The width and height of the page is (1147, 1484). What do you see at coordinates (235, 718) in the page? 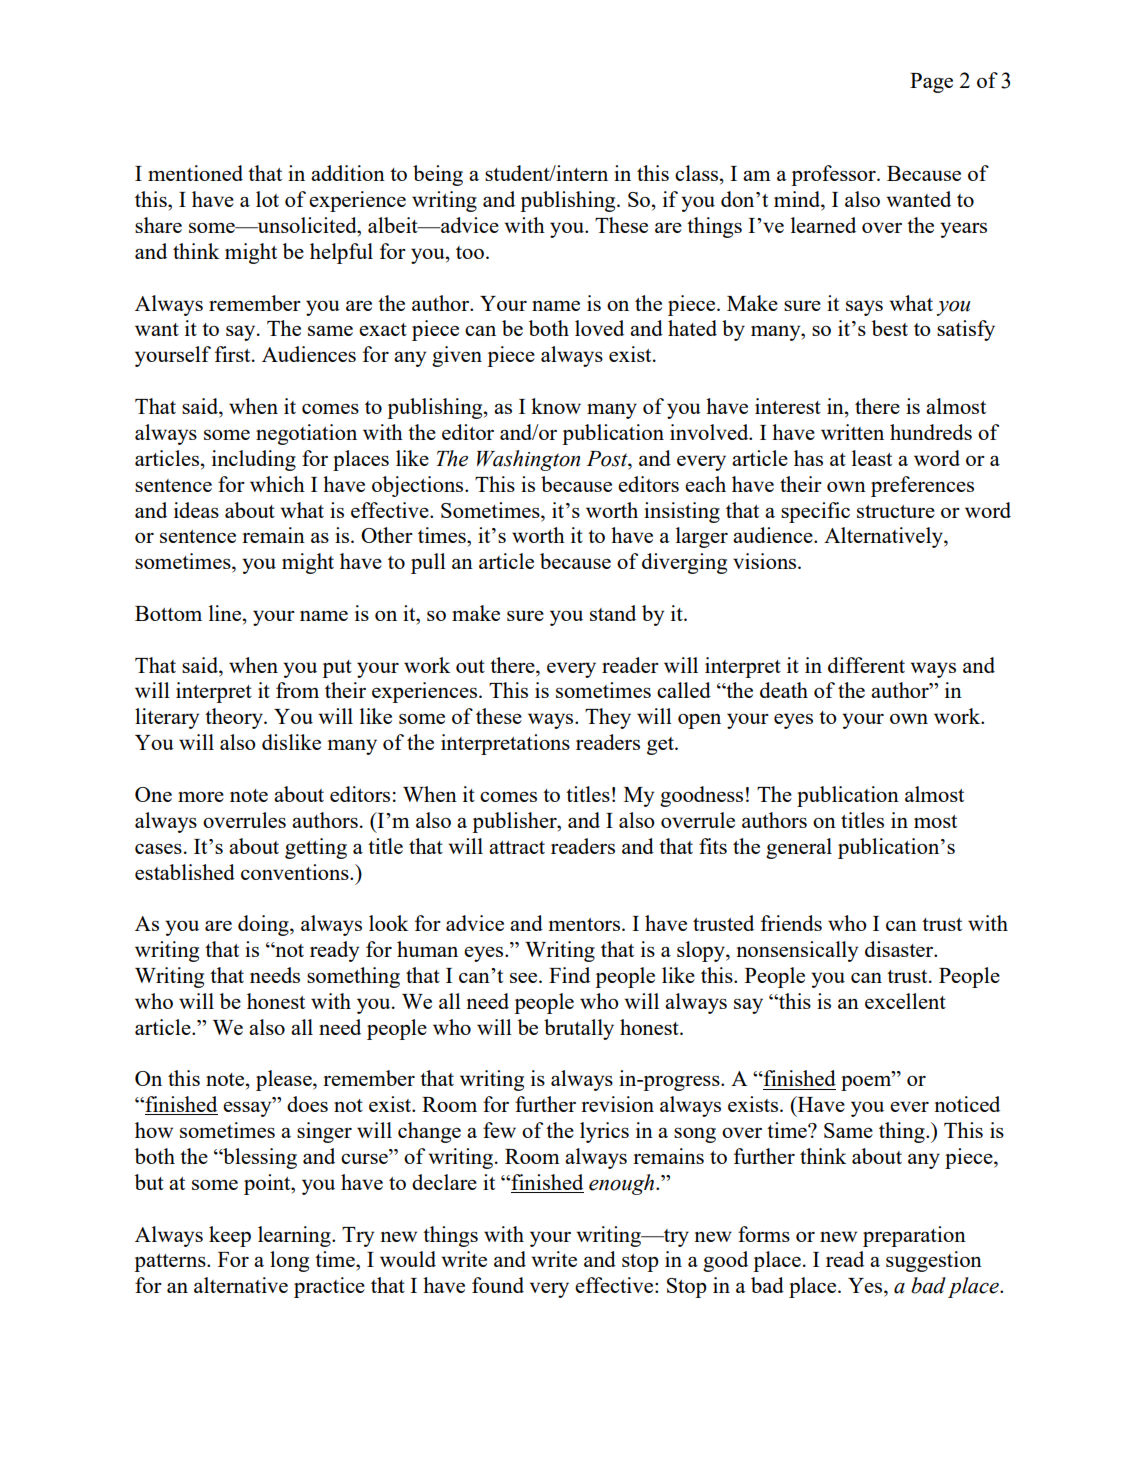
I see `theory` at bounding box center [235, 718].
